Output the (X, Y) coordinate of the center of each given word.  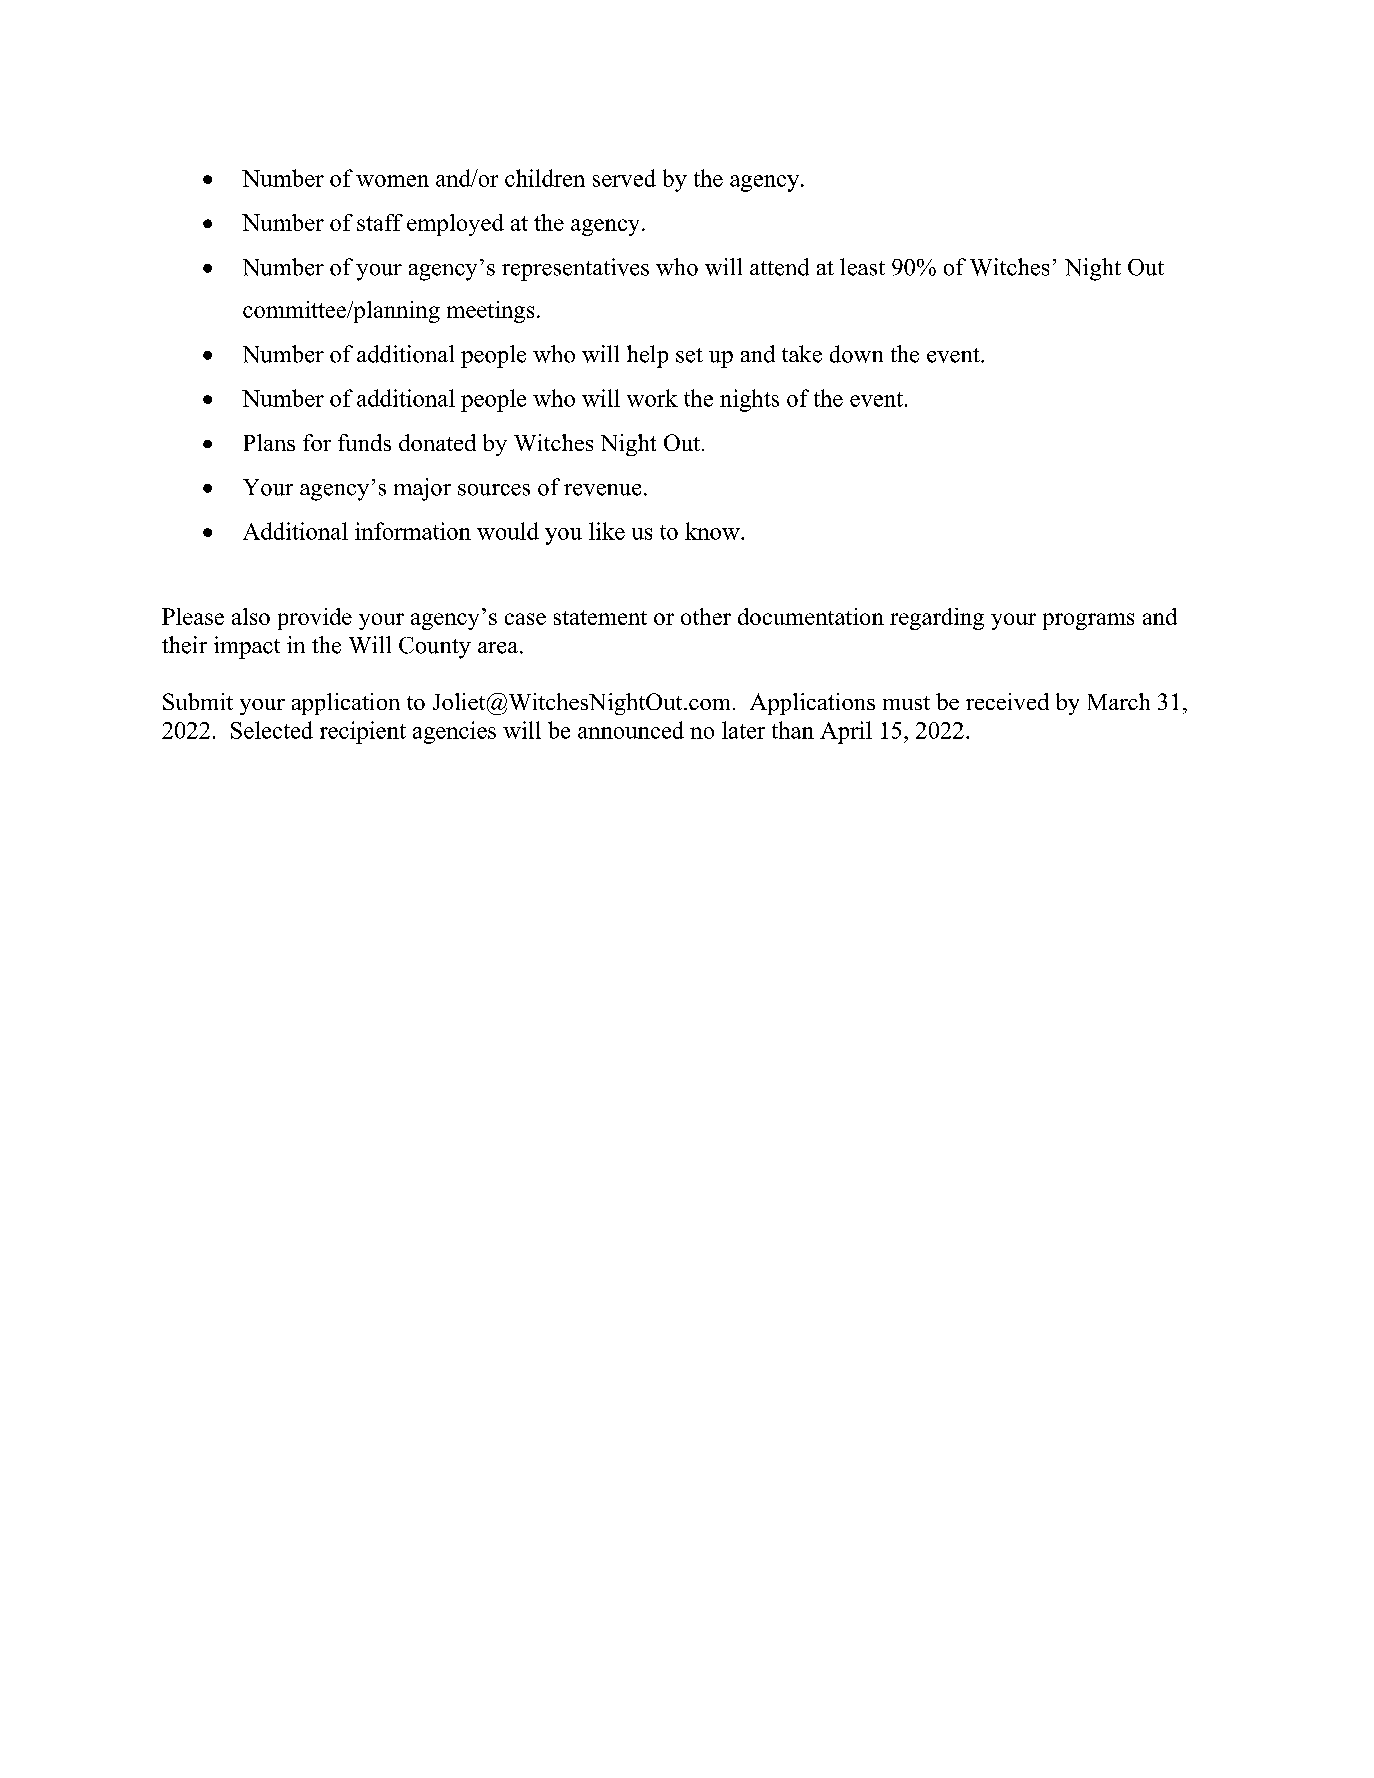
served (624, 178)
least (862, 267)
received (1007, 701)
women (392, 181)
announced (631, 730)
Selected (272, 730)
